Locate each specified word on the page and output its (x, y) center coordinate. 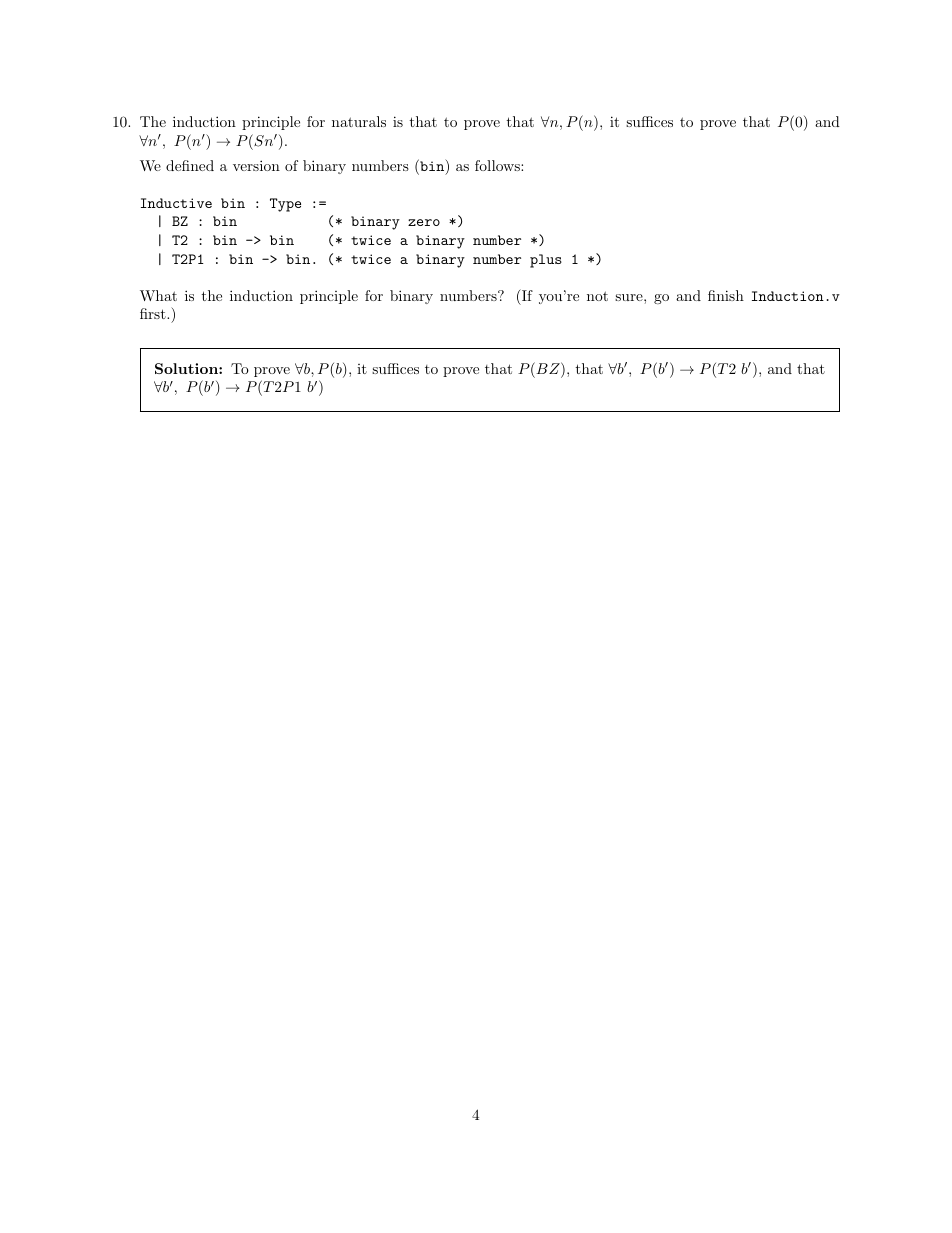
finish (726, 295)
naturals (359, 121)
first (154, 313)
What (158, 295)
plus (546, 261)
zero (424, 222)
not (597, 296)
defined (190, 165)
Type (285, 205)
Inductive (176, 203)
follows (498, 165)
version (256, 165)
